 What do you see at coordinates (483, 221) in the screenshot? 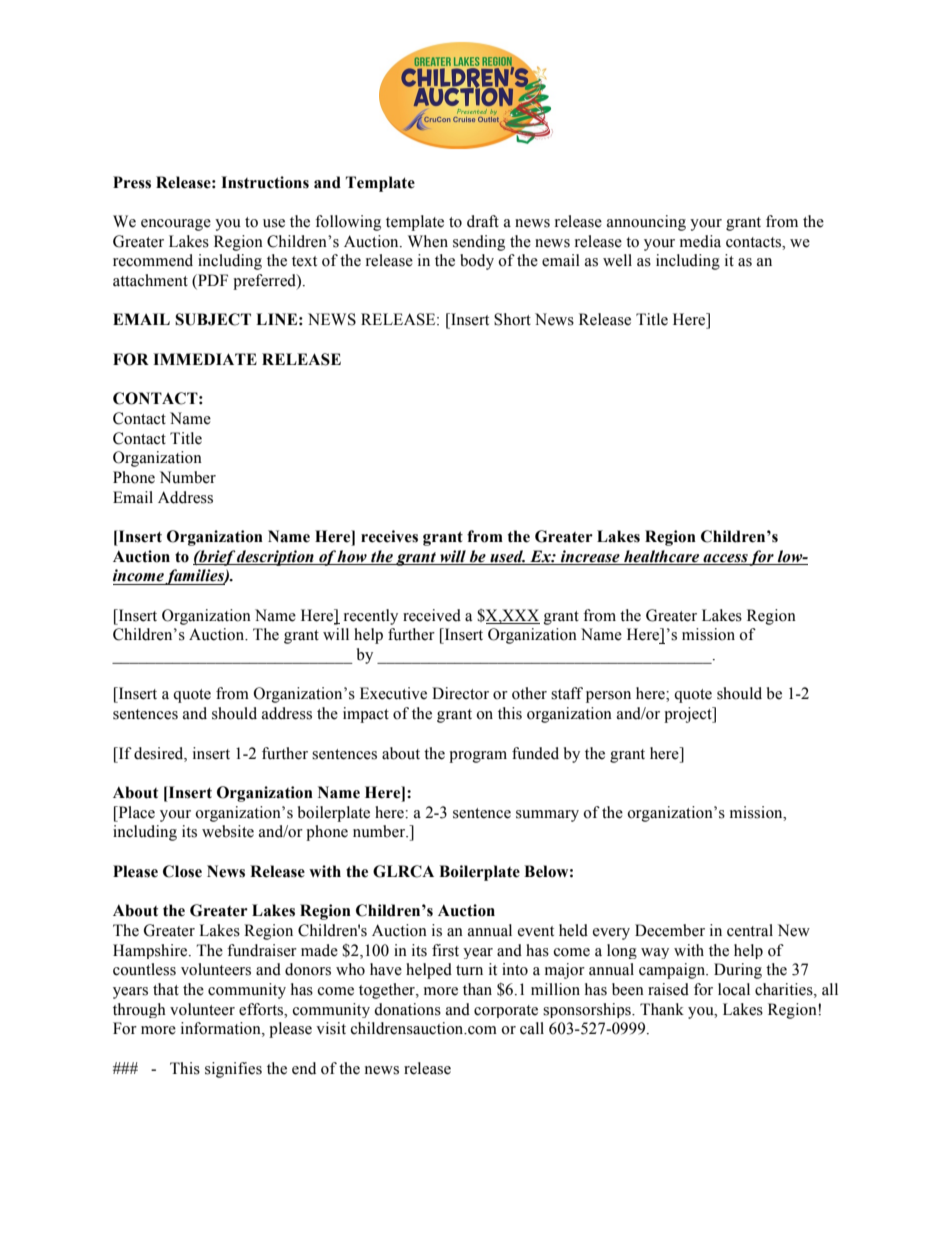
I see `draft` at bounding box center [483, 221].
